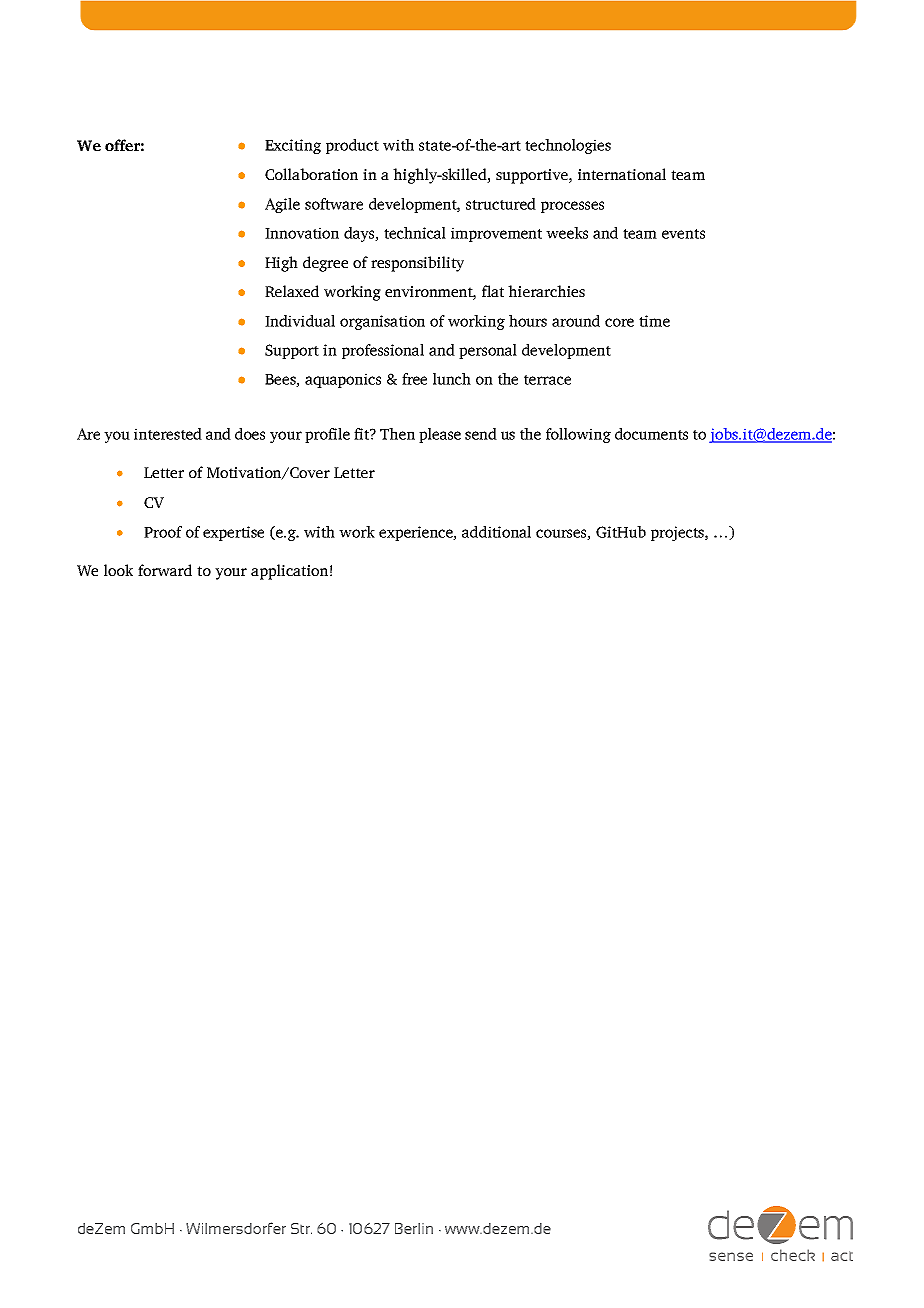 This image has height=1308, width=924. I want to click on expertise, so click(233, 533).
